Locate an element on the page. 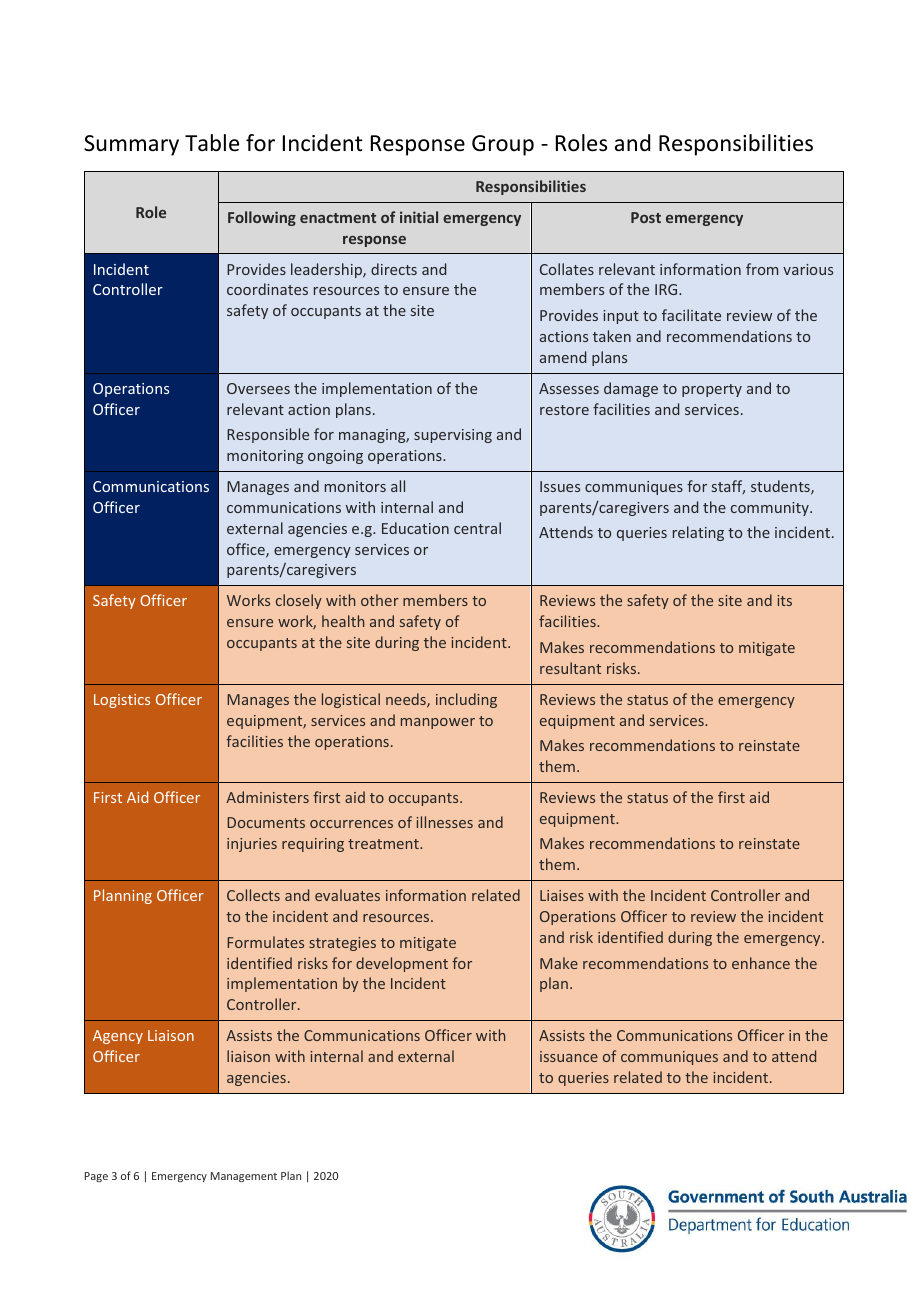  Formulates is located at coordinates (265, 942).
